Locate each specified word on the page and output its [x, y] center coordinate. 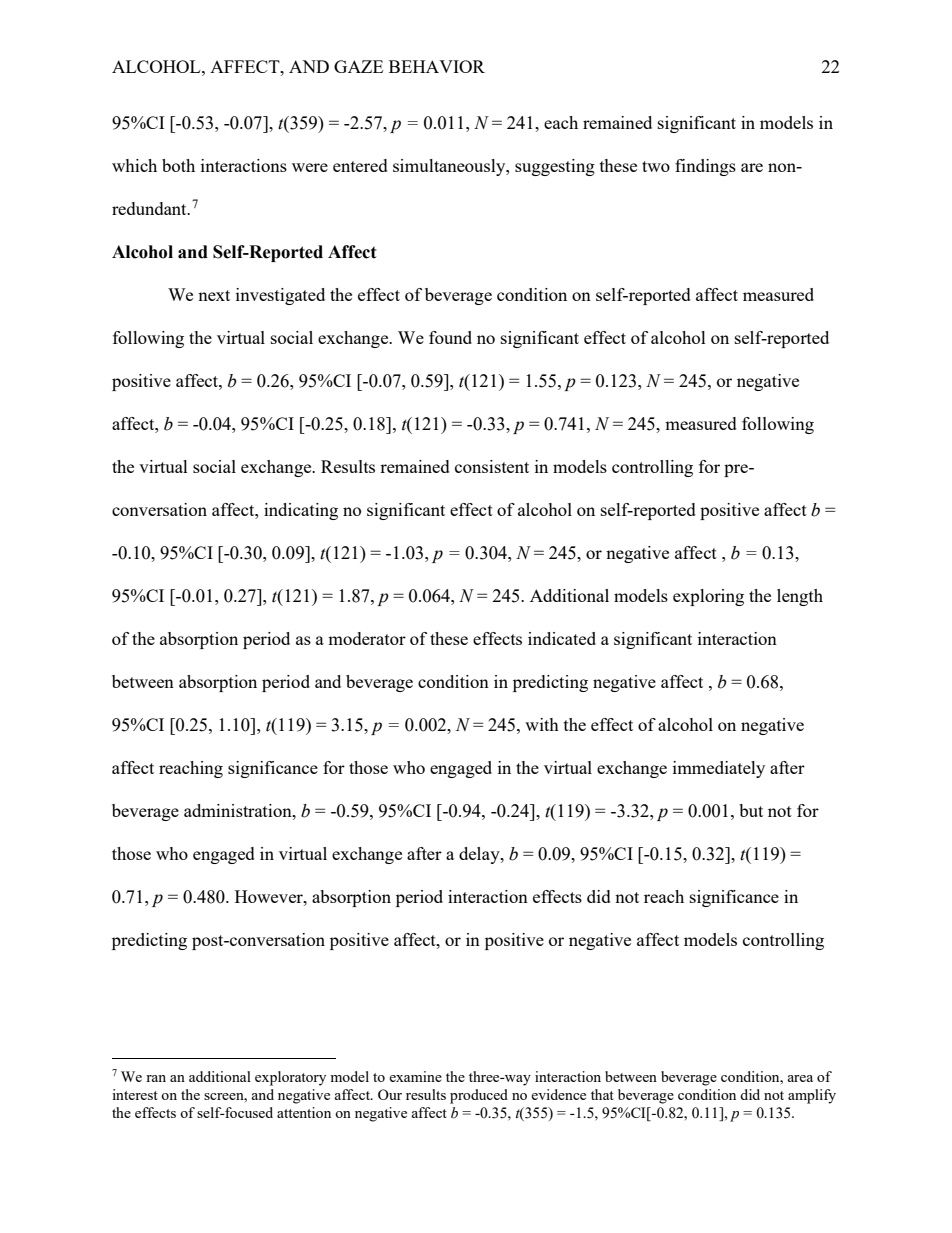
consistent [492, 466]
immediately [719, 769]
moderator [367, 638]
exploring [708, 597]
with [542, 724]
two [656, 166]
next [214, 295]
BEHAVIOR [437, 66]
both [178, 165]
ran [156, 1078]
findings [705, 167]
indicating [301, 511]
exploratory [290, 1078]
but [751, 810]
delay [480, 855]
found [450, 337]
